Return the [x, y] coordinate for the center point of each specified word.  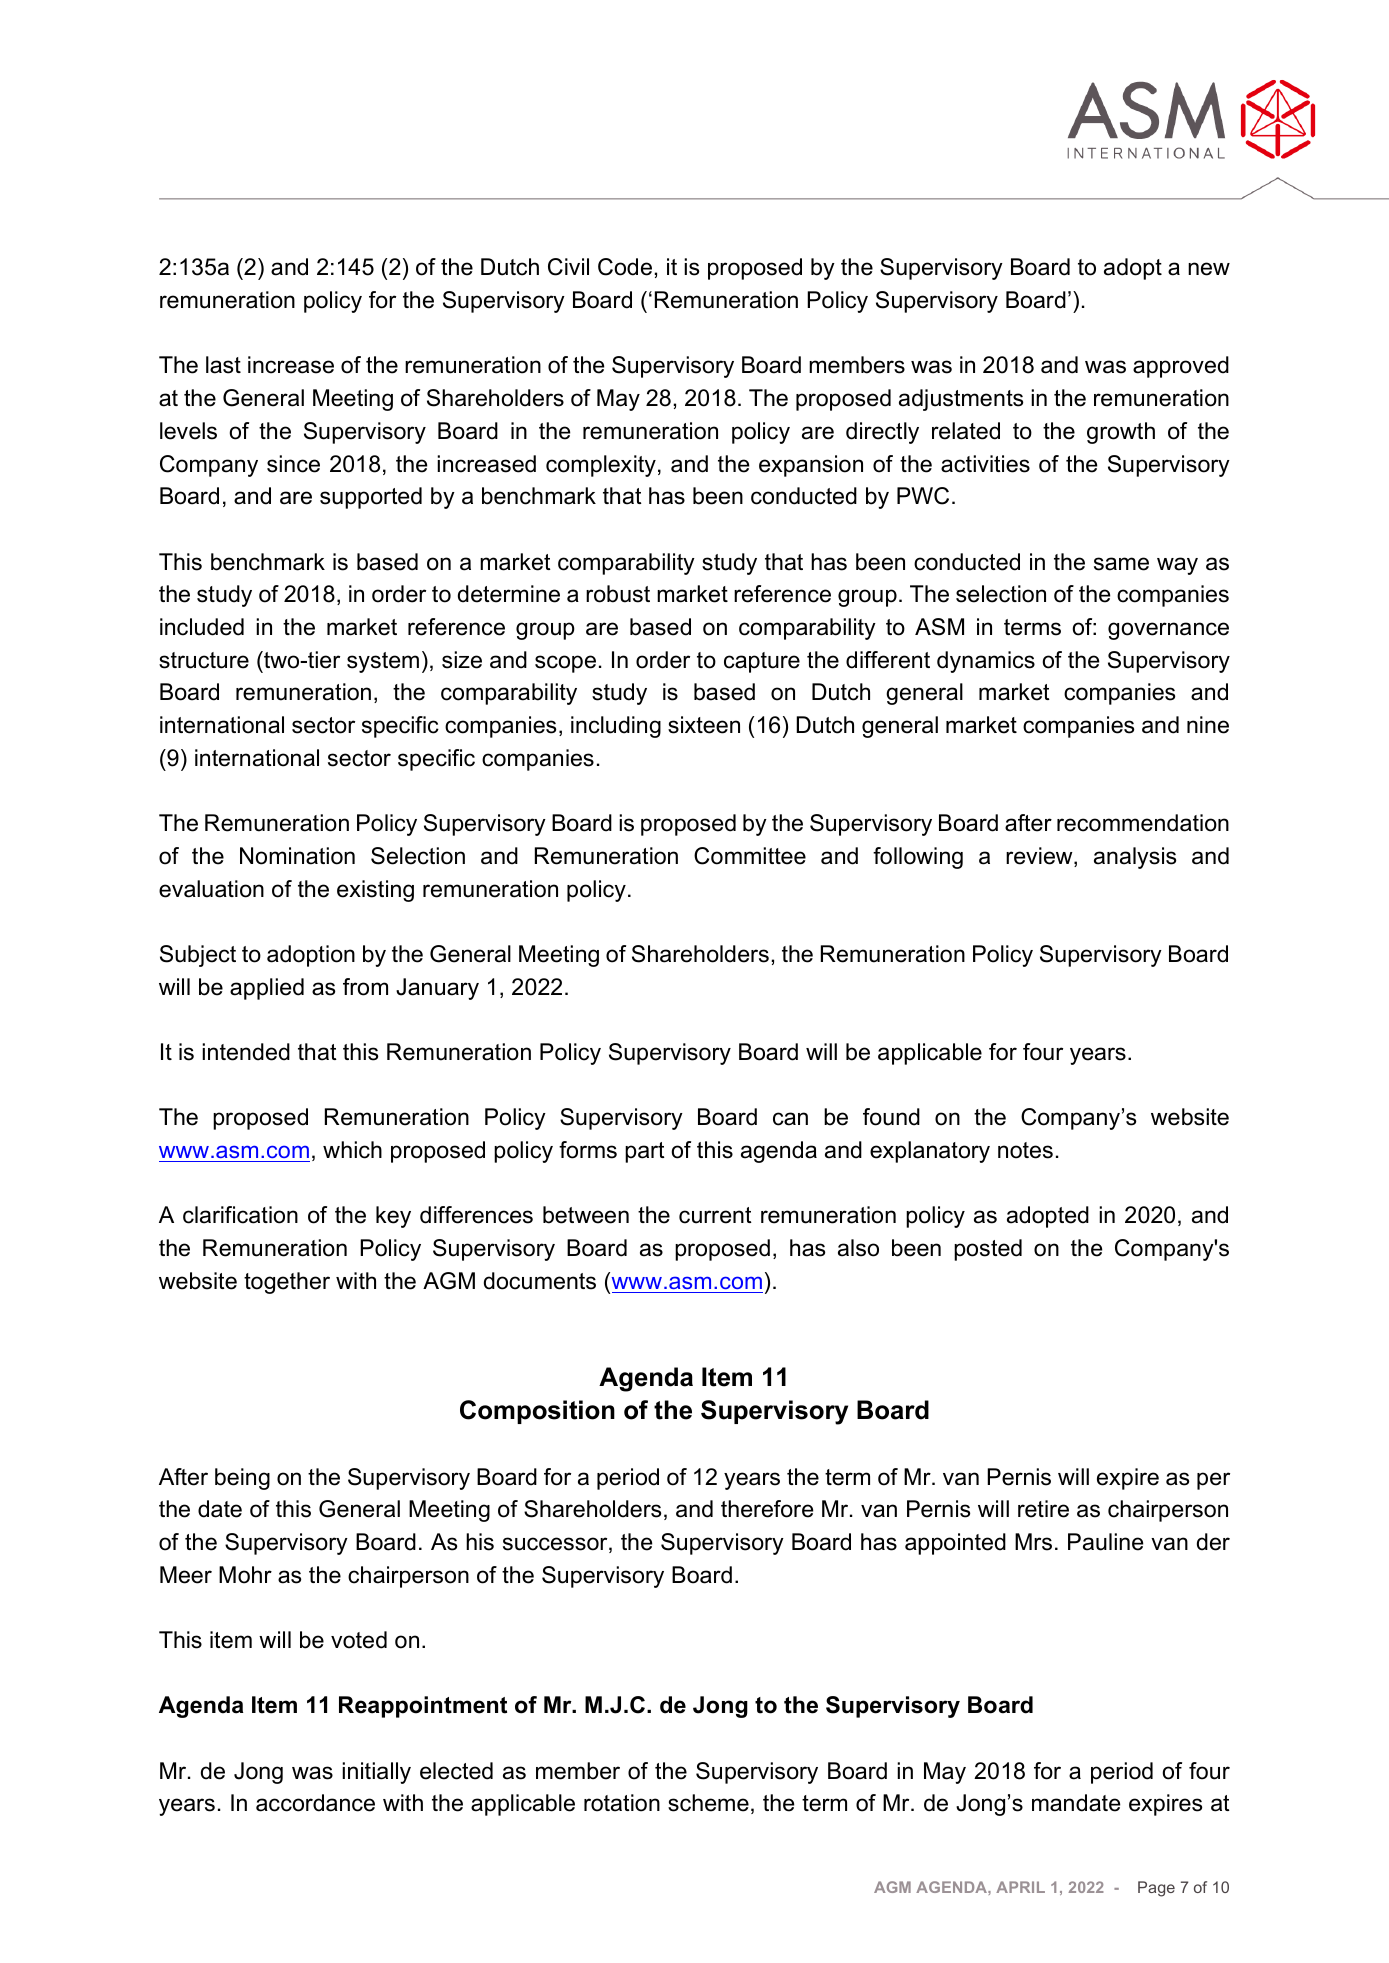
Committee [750, 856]
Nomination [297, 856]
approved [1181, 367]
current [715, 1215]
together [287, 1283]
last [223, 365]
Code [625, 267]
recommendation [1143, 823]
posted [988, 1250]
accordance [315, 1803]
